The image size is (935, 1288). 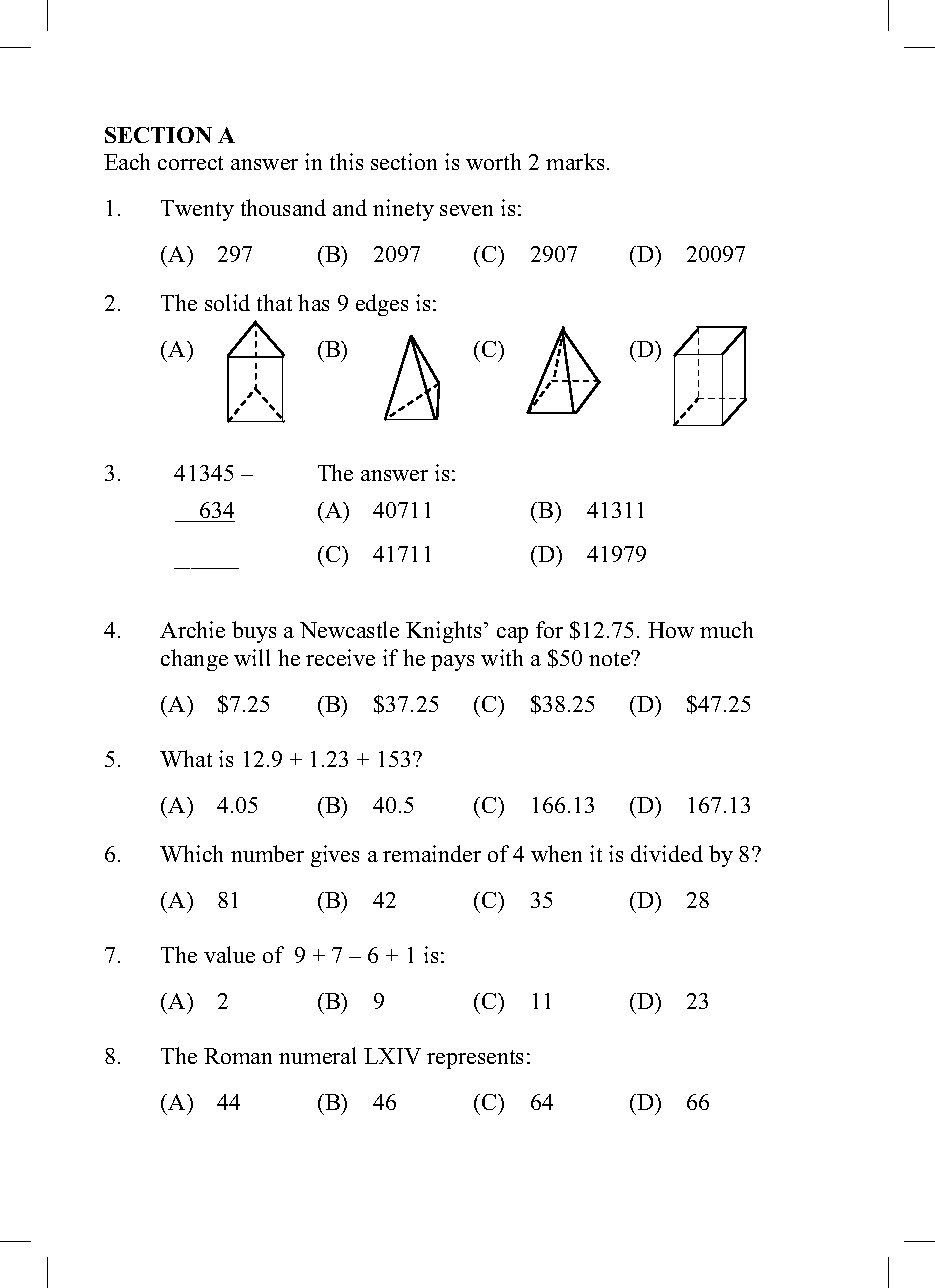 I want to click on divided, so click(x=667, y=853).
